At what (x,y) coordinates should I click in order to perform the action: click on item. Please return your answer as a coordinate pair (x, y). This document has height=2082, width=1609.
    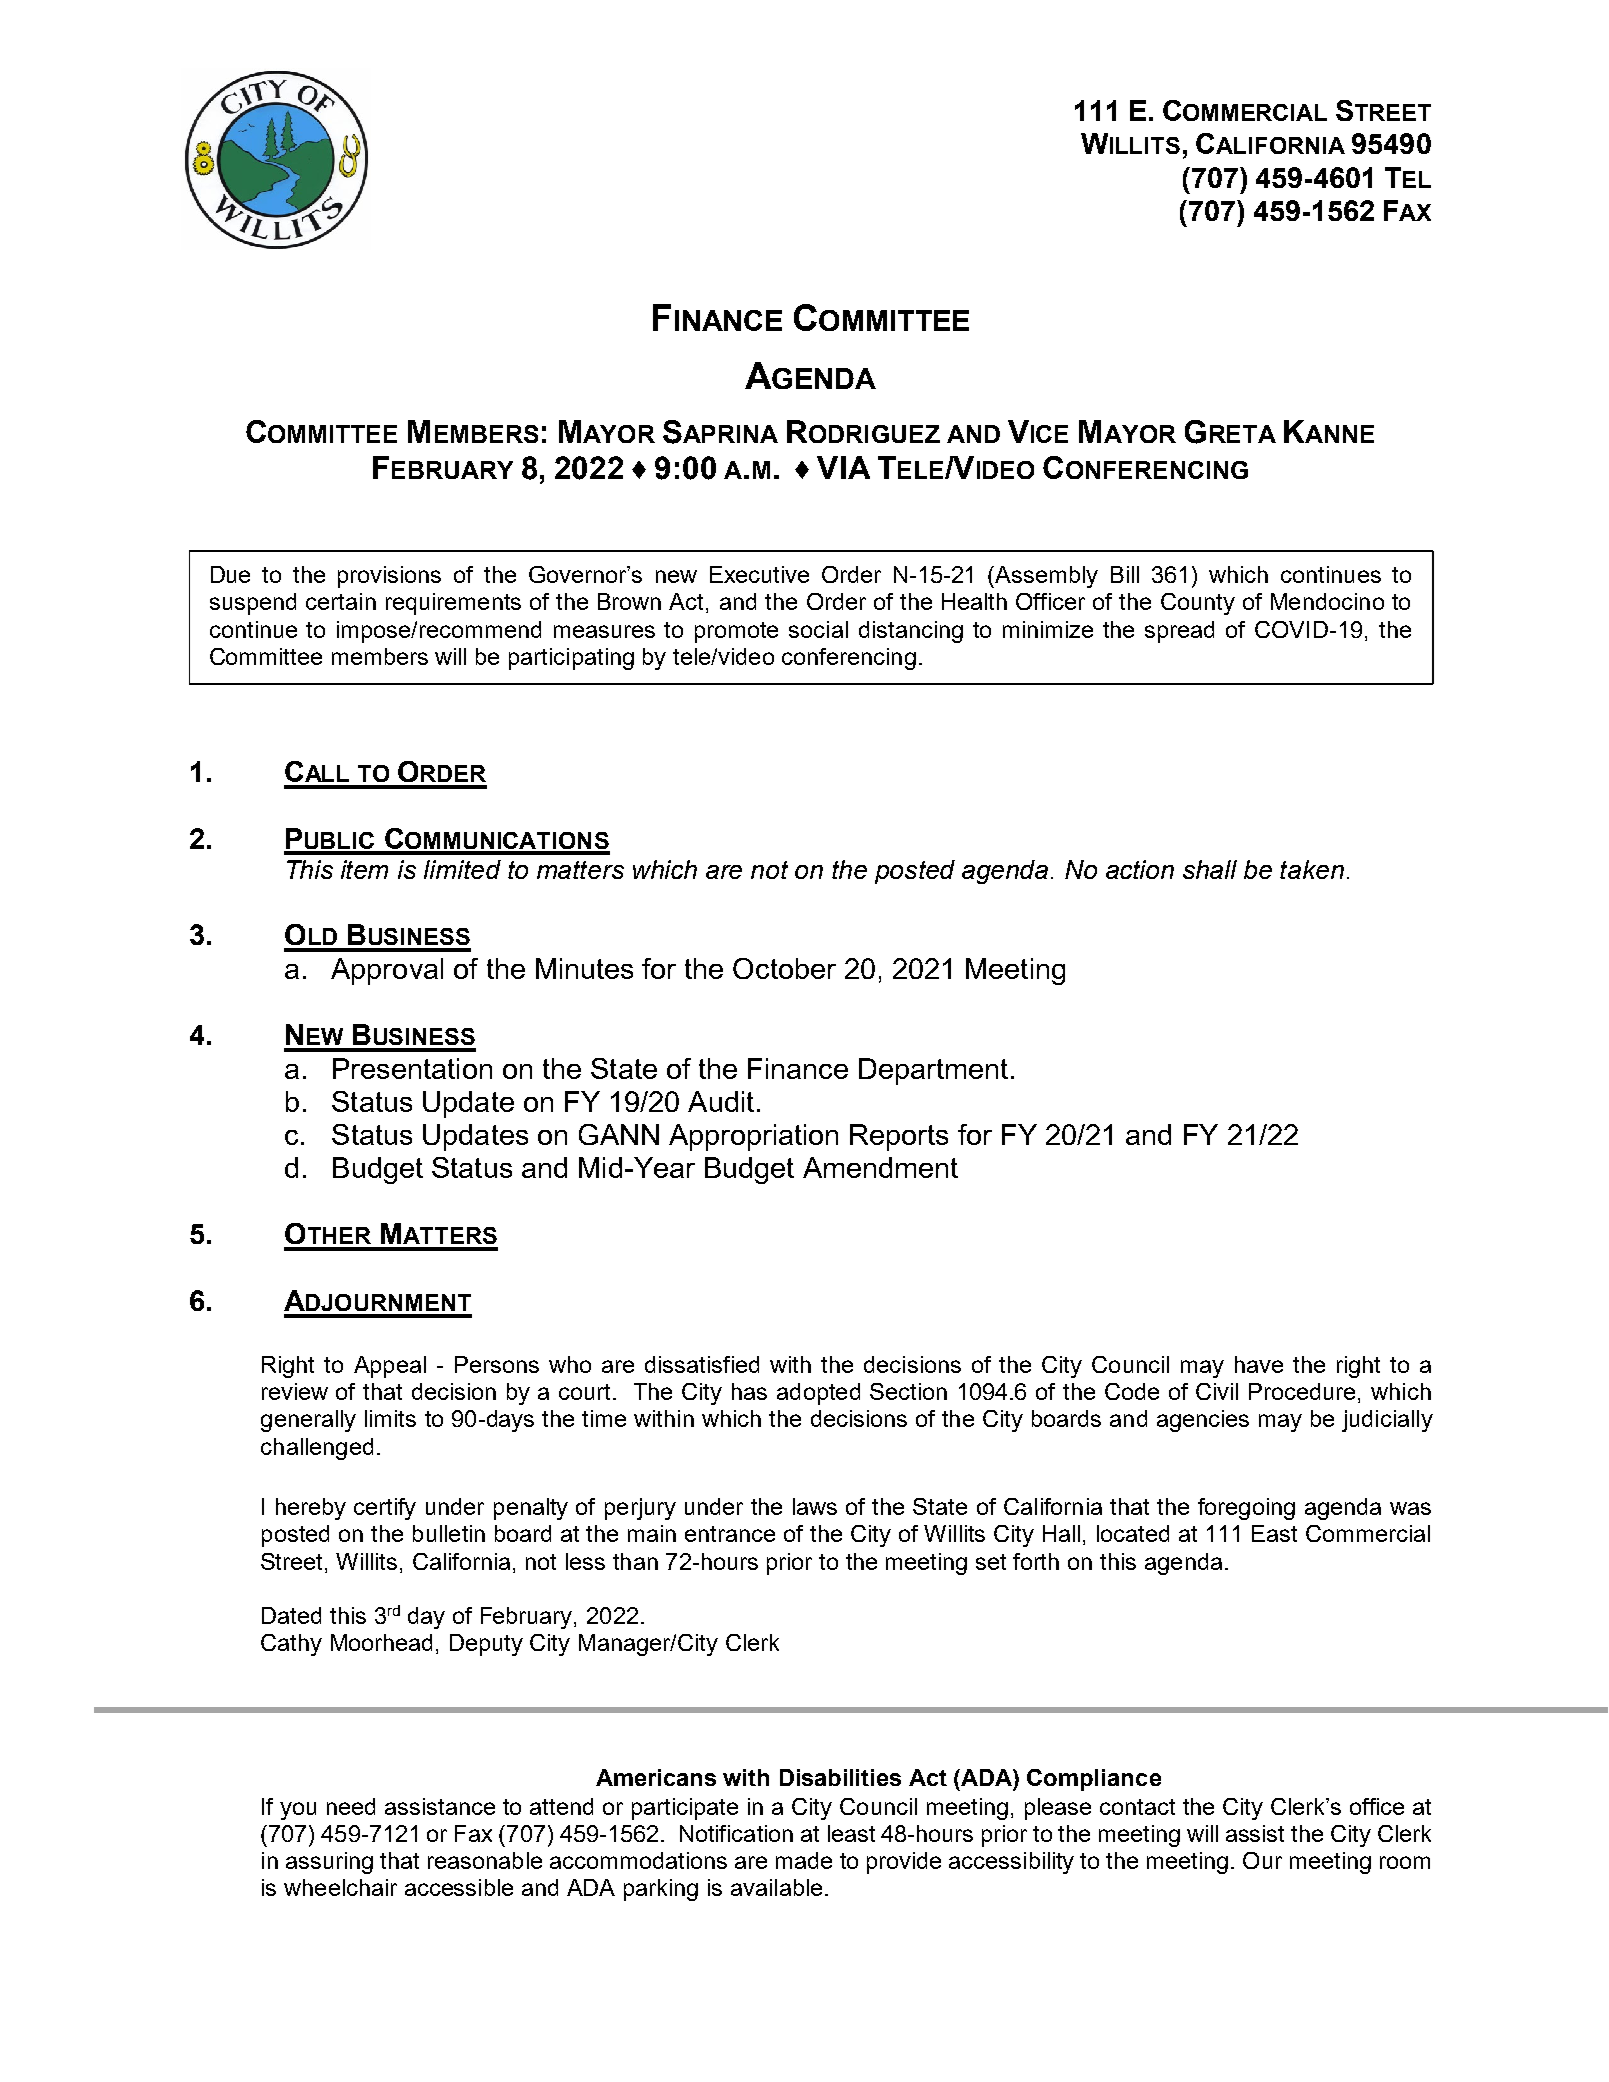
    Looking at the image, I should click on (364, 869).
